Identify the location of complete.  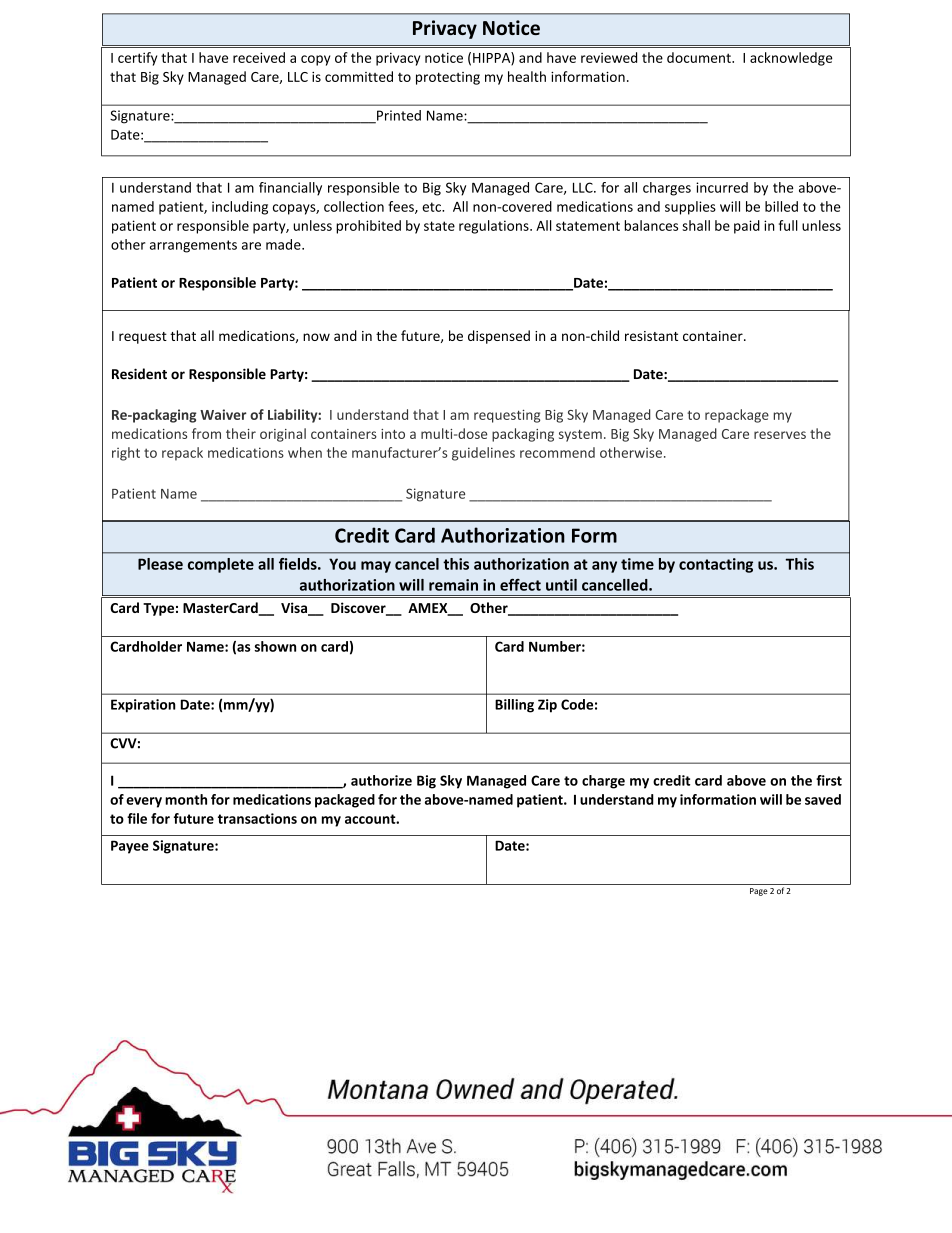
(221, 565).
